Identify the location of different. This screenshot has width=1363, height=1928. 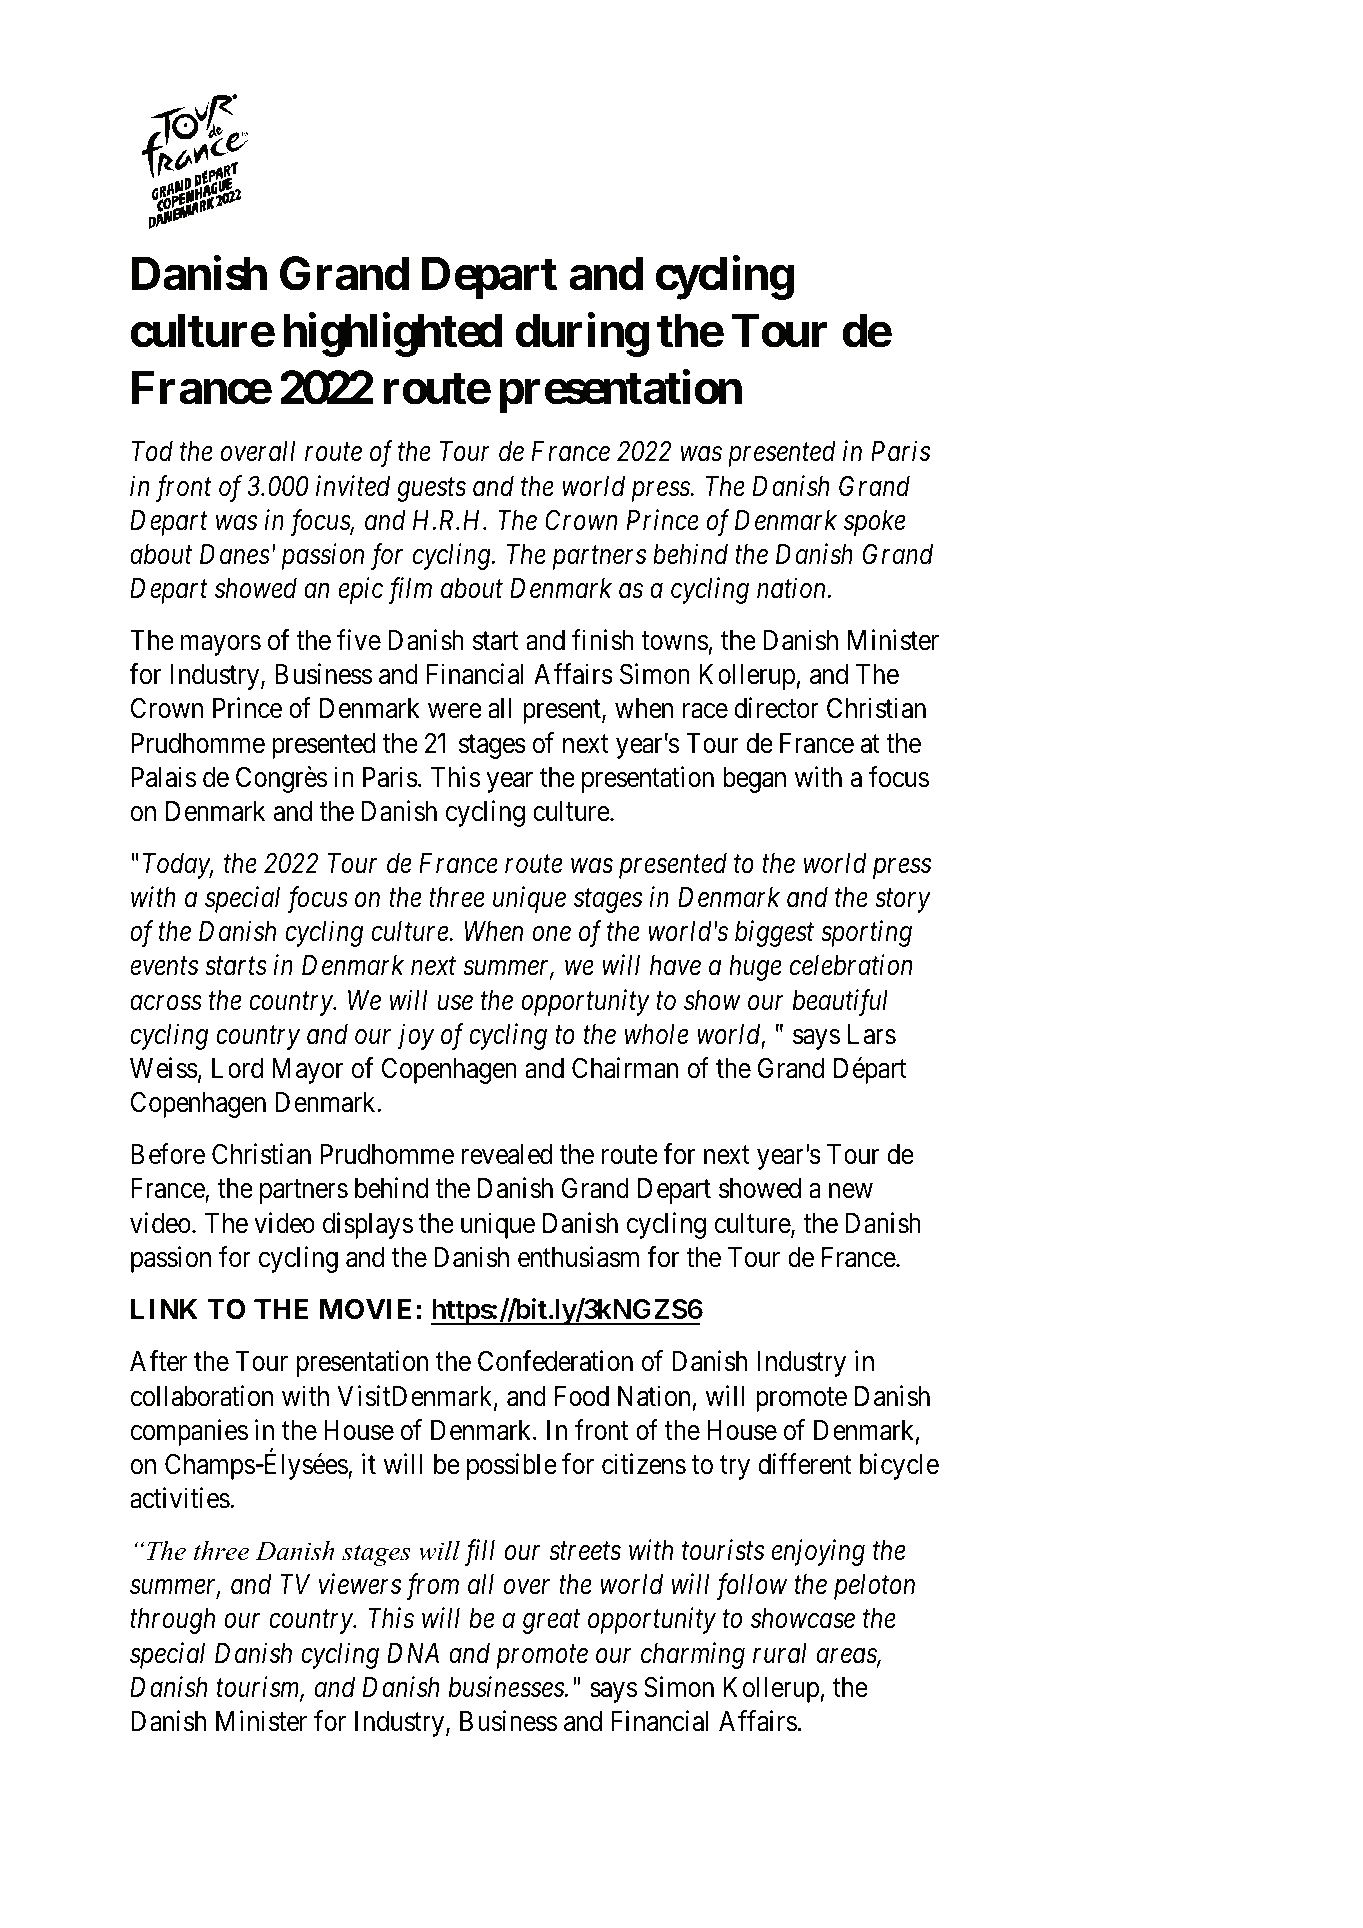
(805, 1464).
